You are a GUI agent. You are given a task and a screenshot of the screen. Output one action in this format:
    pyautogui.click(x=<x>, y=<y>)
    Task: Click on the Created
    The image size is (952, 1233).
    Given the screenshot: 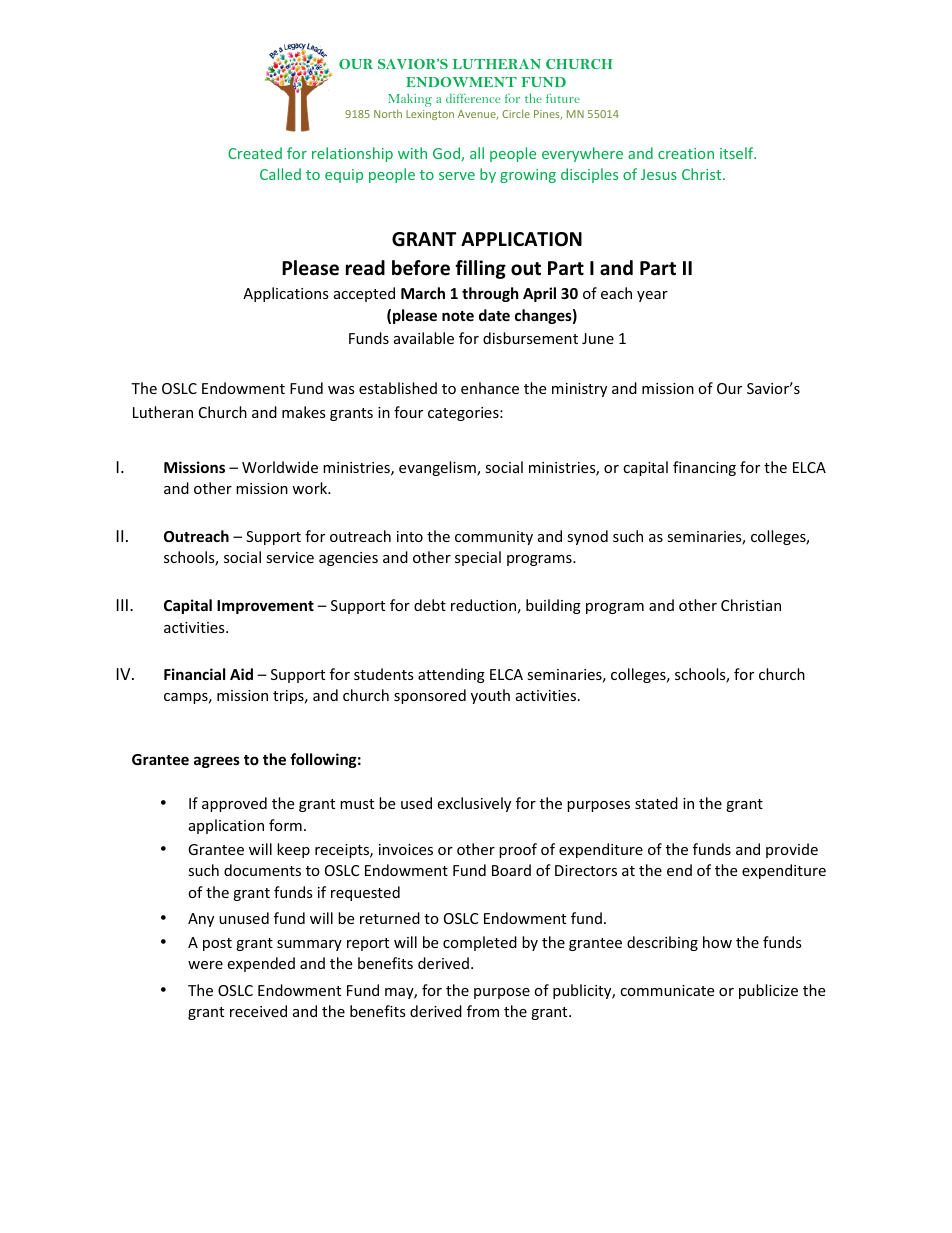 What is the action you would take?
    pyautogui.click(x=255, y=153)
